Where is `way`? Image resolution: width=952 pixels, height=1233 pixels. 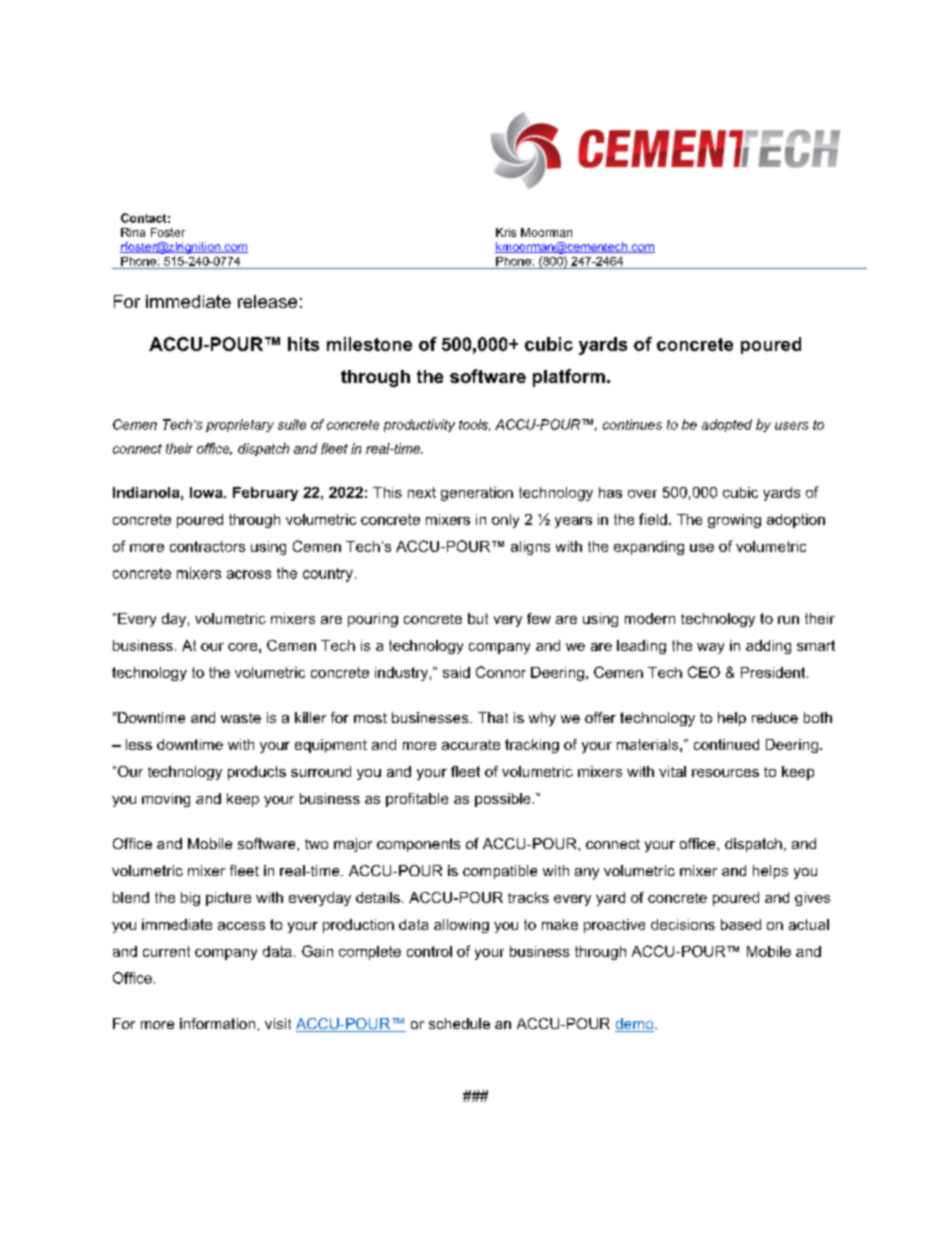
way is located at coordinates (710, 648).
